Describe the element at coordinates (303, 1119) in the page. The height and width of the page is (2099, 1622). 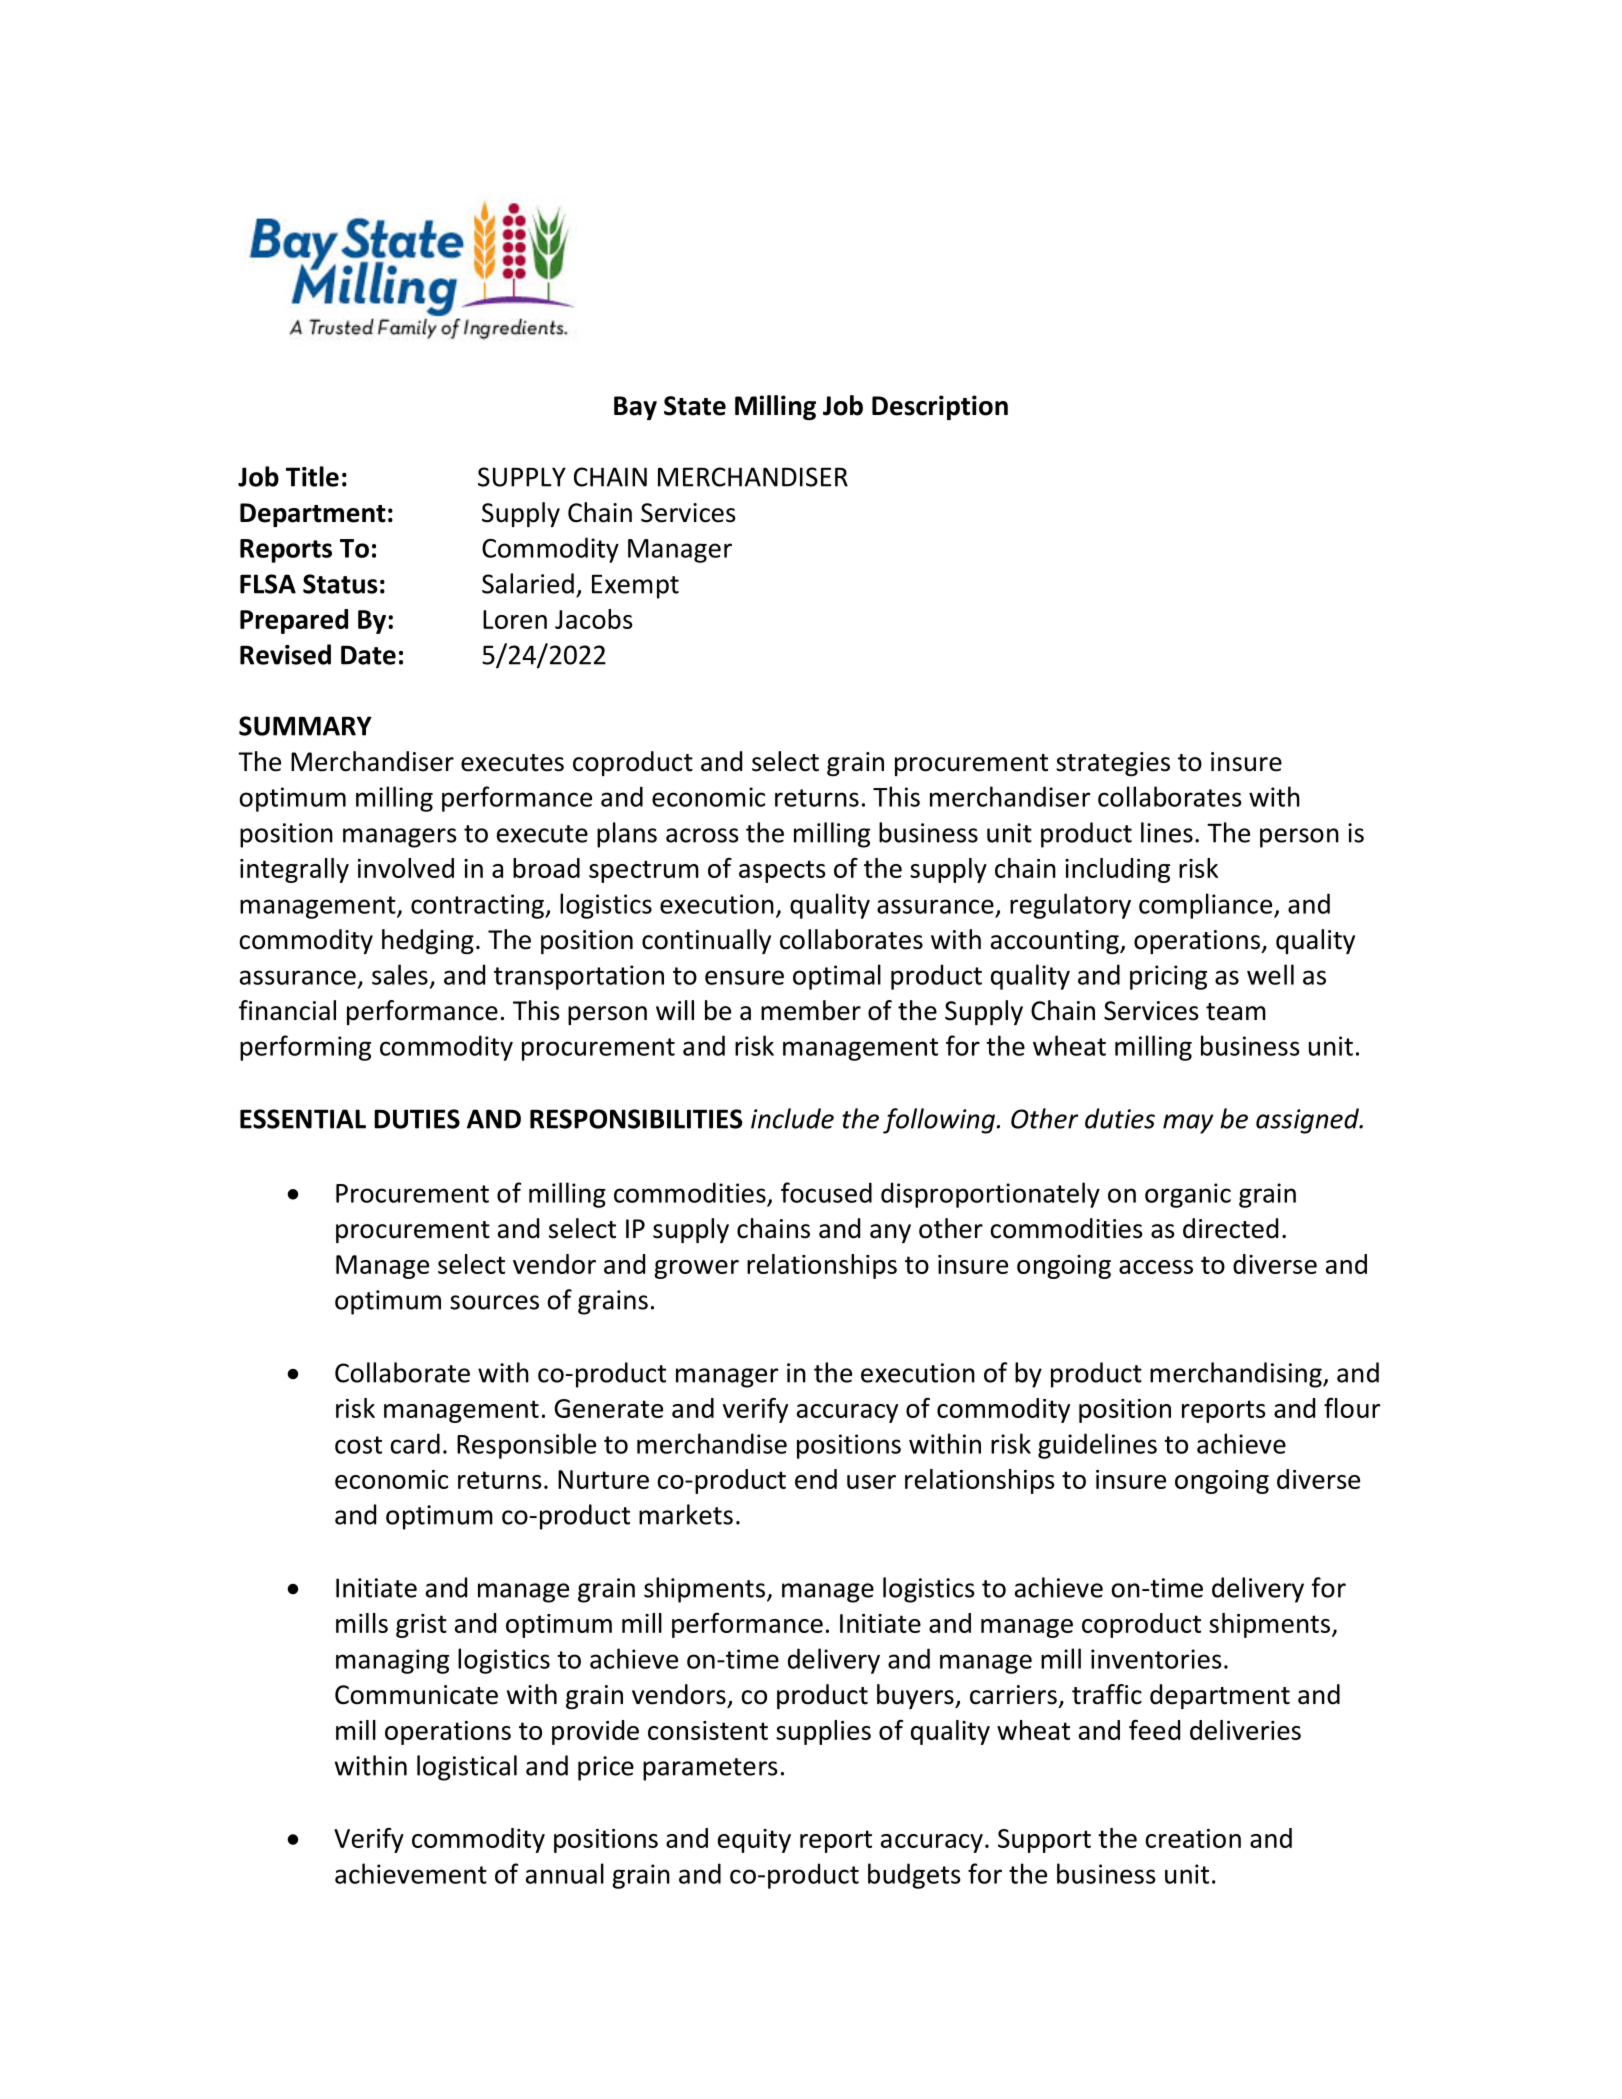
I see `ESSENTIAL` at that location.
